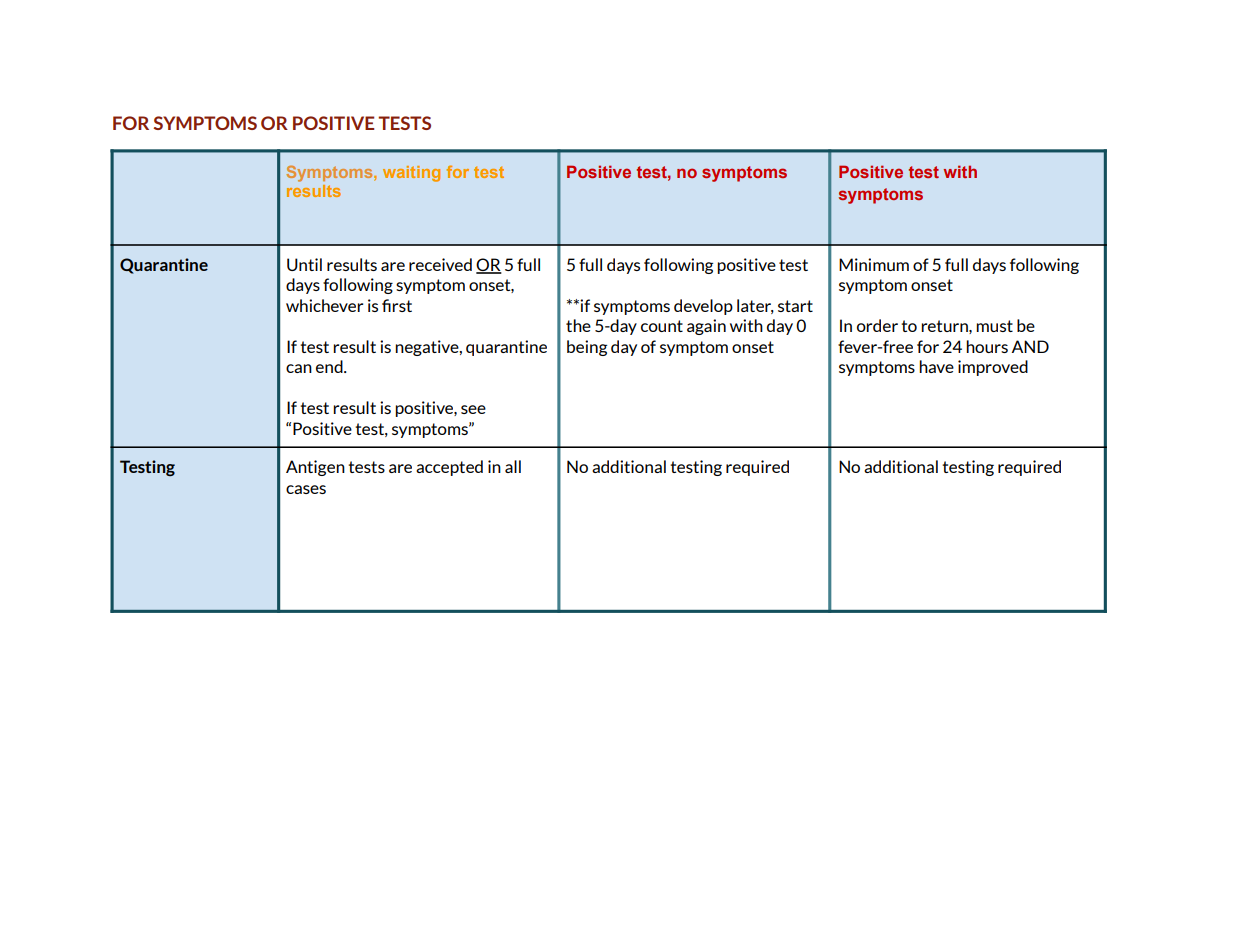 The height and width of the screenshot is (952, 1233). Describe the element at coordinates (397, 305) in the screenshot. I see `first` at that location.
